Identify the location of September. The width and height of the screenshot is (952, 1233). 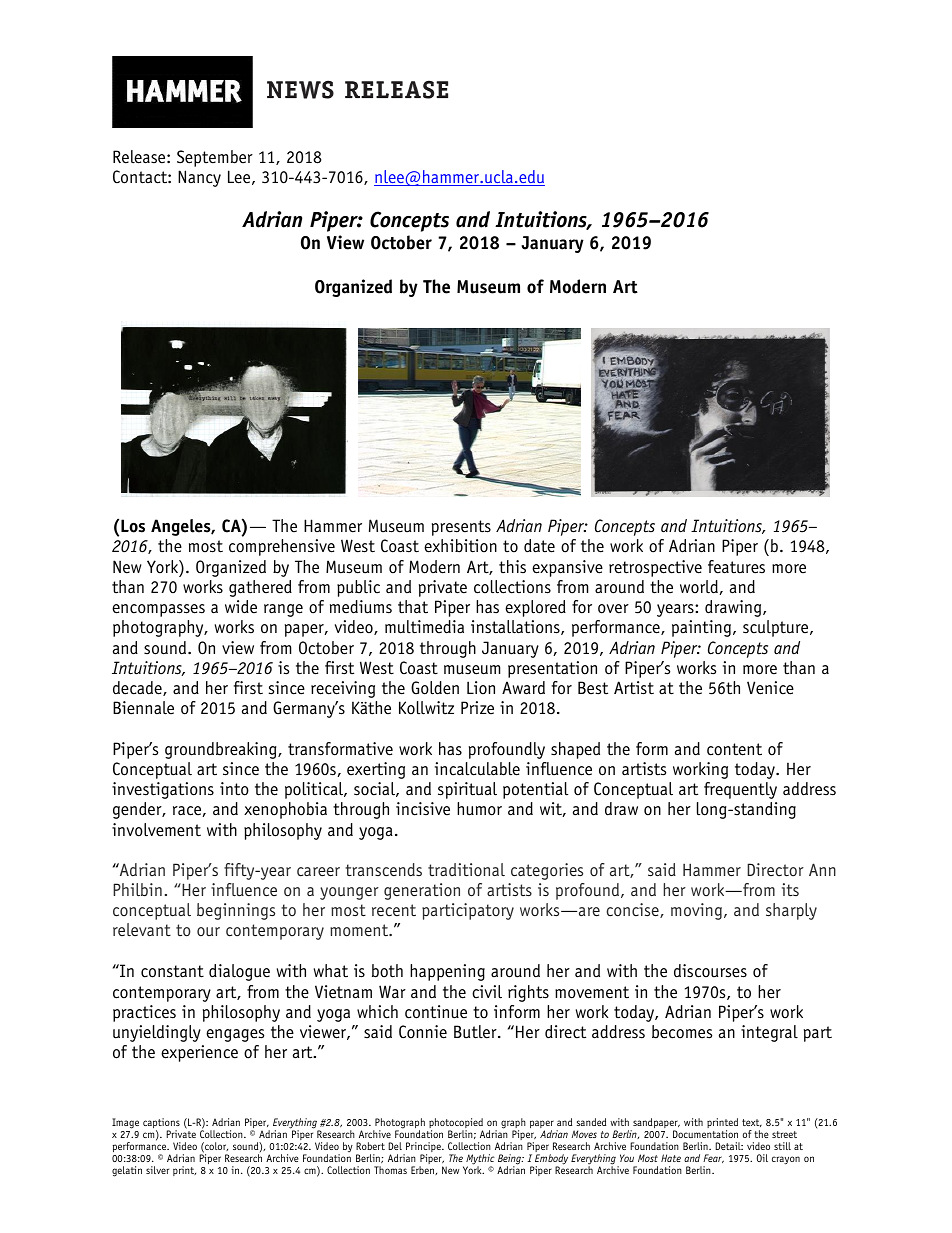
(215, 158).
